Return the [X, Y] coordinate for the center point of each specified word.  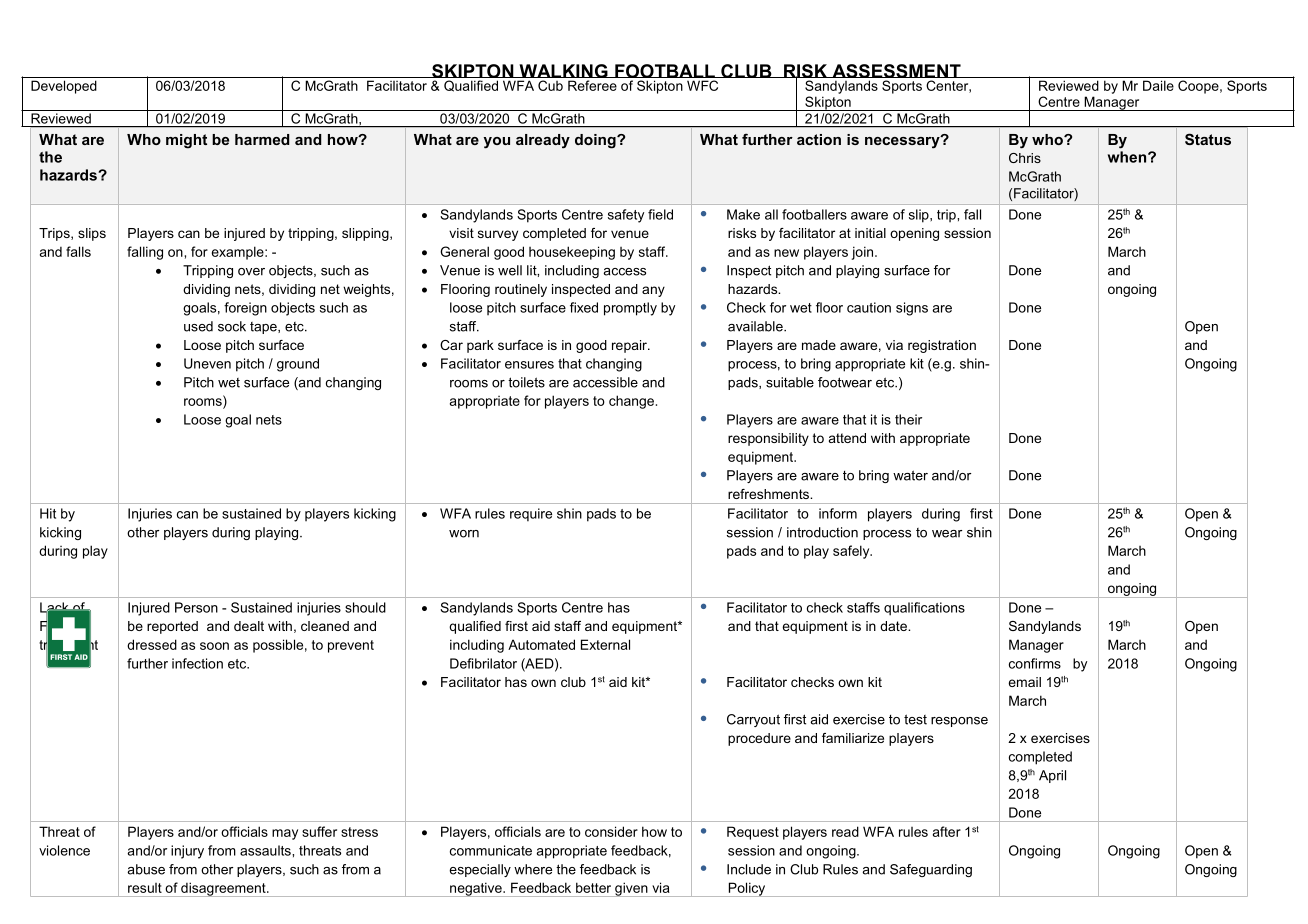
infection [197, 663]
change [631, 402]
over [251, 272]
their [908, 419]
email [1024, 682]
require [531, 515]
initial [870, 233]
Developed [64, 87]
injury [187, 852]
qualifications [924, 609]
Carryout [753, 720]
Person [196, 607]
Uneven [207, 363]
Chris [1025, 158]
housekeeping [572, 253]
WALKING [563, 71]
